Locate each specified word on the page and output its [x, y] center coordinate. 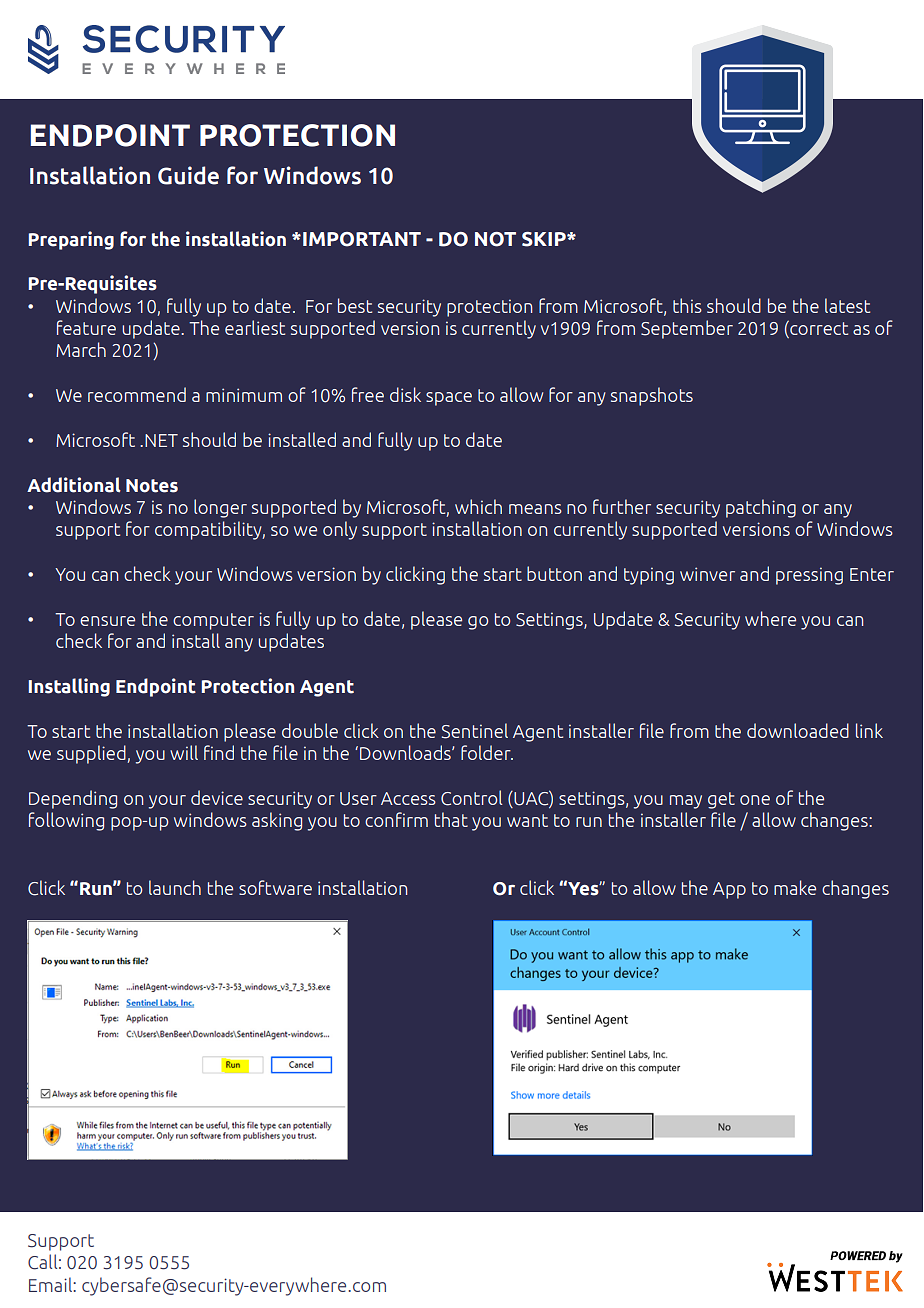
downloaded [798, 730]
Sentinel [475, 731]
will [184, 752]
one [755, 800]
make [795, 887]
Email [51, 1284]
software [275, 887]
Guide [188, 175]
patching [761, 508]
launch [175, 887]
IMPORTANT [362, 239]
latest [847, 305]
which [478, 506]
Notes [152, 486]
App [729, 890]
